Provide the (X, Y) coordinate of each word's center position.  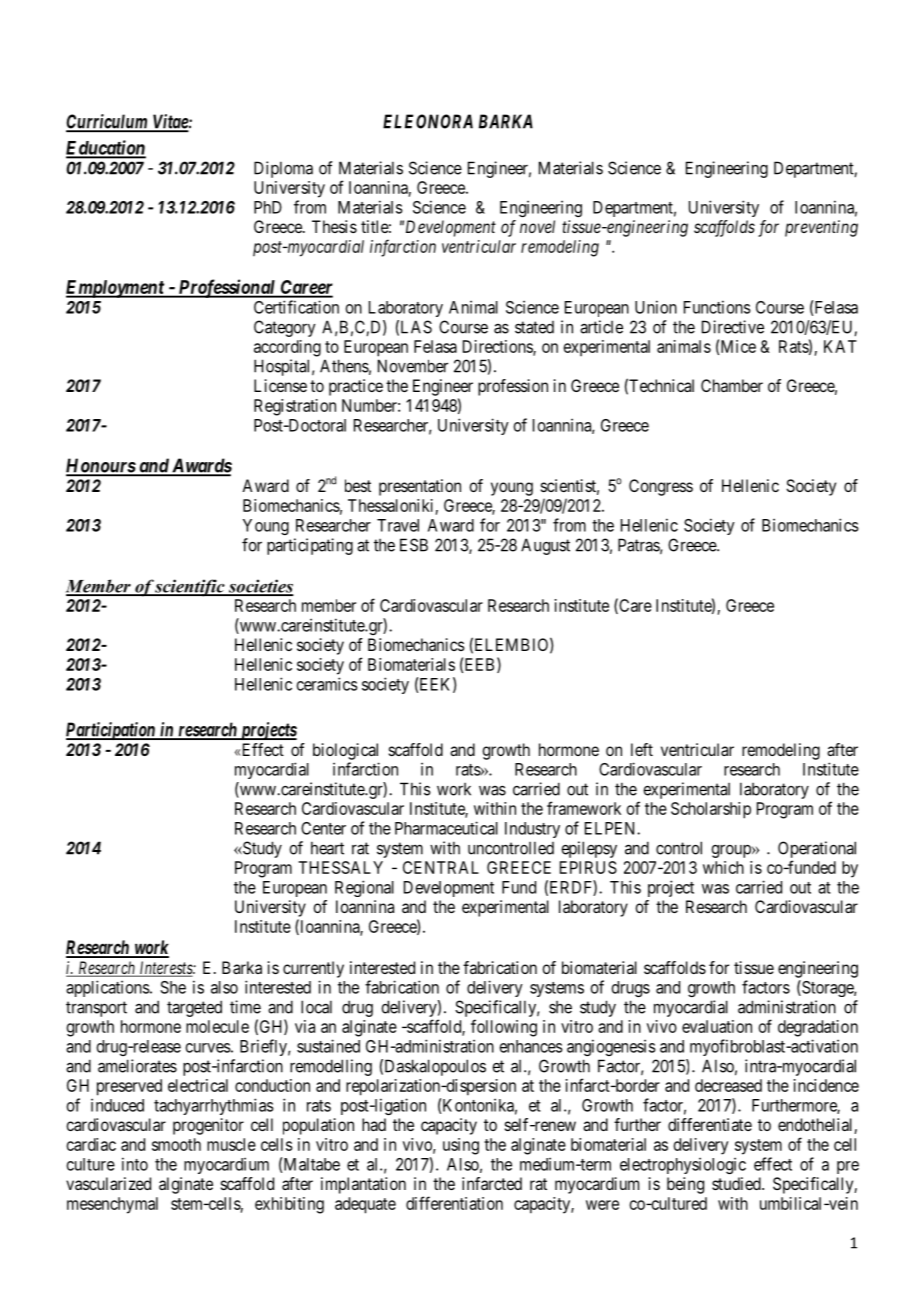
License (280, 385)
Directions (498, 347)
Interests (165, 969)
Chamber (732, 385)
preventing (821, 228)
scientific (190, 588)
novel (537, 226)
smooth (176, 1144)
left (642, 749)
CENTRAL (441, 867)
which (723, 867)
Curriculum (107, 122)
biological (345, 751)
